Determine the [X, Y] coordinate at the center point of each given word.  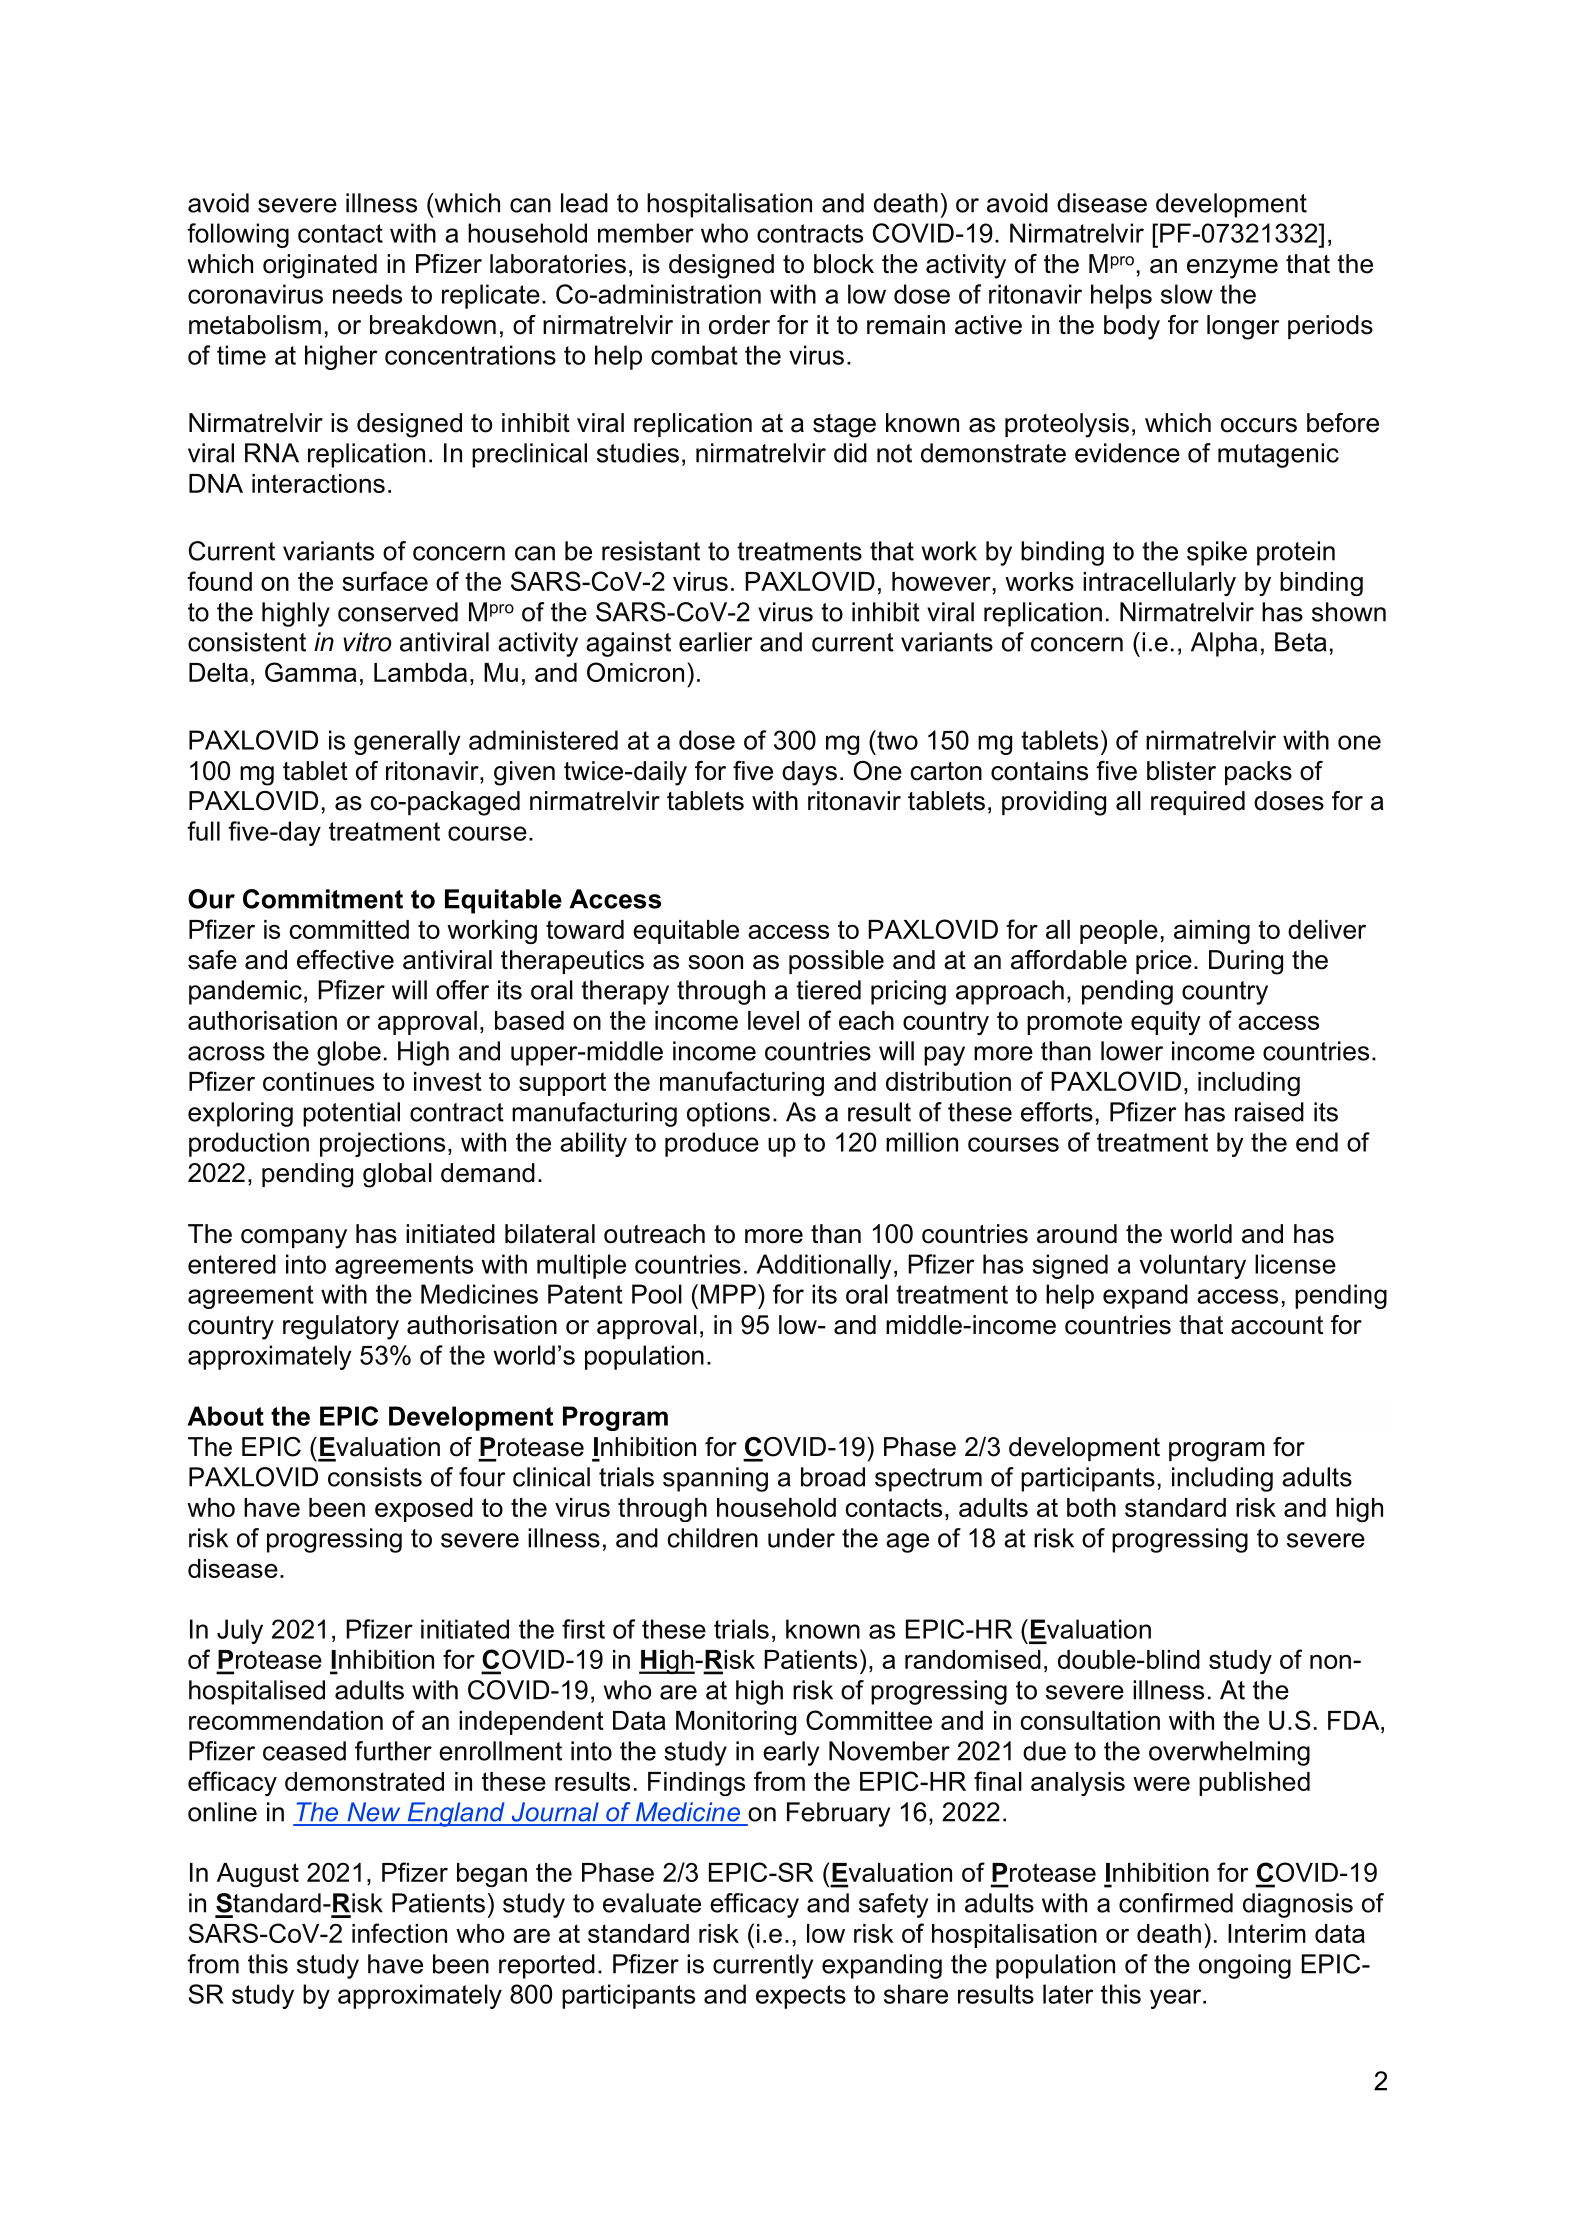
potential [351, 1114]
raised [1269, 1112]
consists [375, 1477]
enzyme [1232, 269]
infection [399, 1933]
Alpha [1224, 644]
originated [320, 266]
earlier [716, 642]
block [844, 264]
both [1091, 1507]
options [728, 1114]
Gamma [311, 672]
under [801, 1538]
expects [801, 1997]
